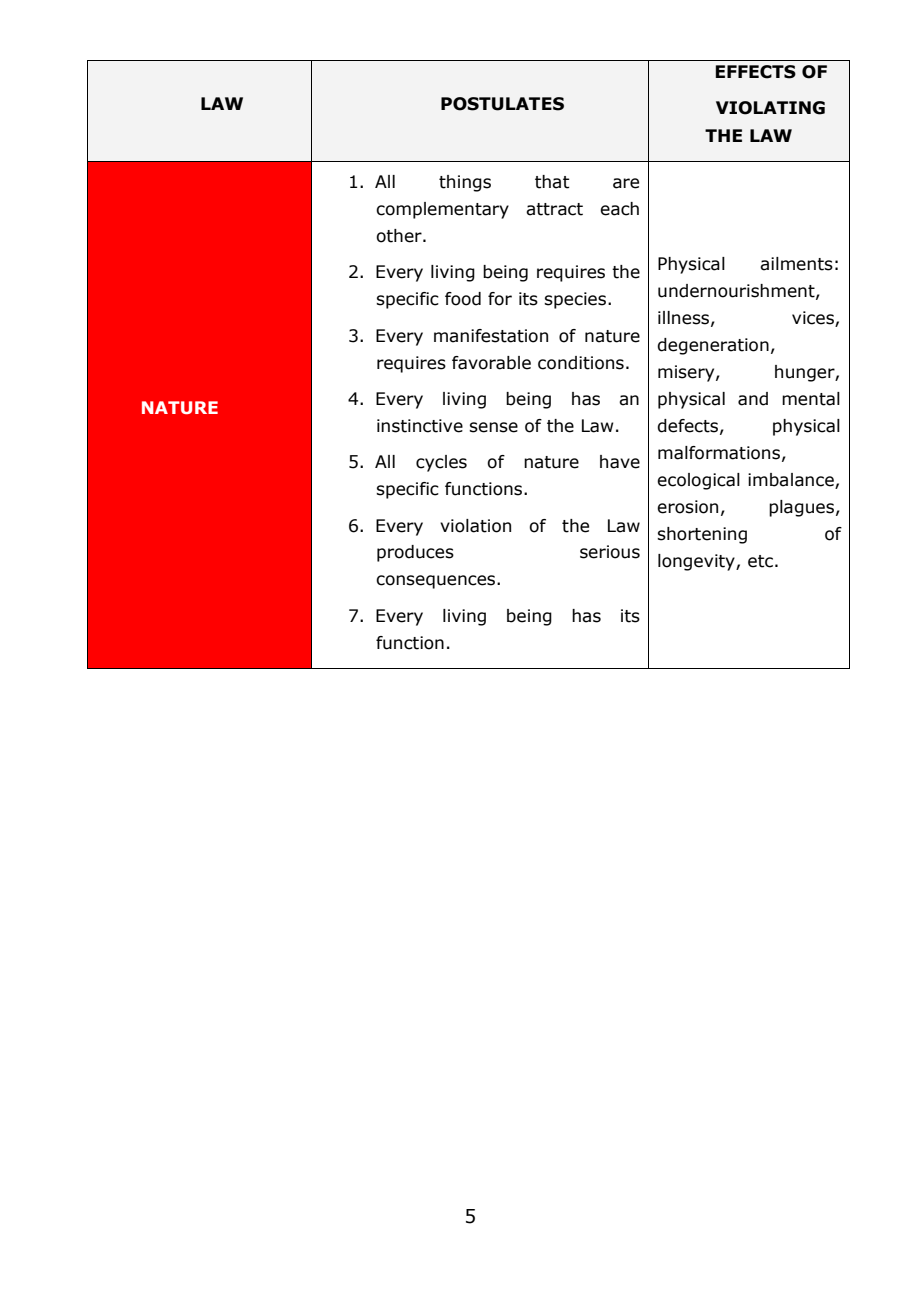  I want to click on ailments, so click(796, 264).
